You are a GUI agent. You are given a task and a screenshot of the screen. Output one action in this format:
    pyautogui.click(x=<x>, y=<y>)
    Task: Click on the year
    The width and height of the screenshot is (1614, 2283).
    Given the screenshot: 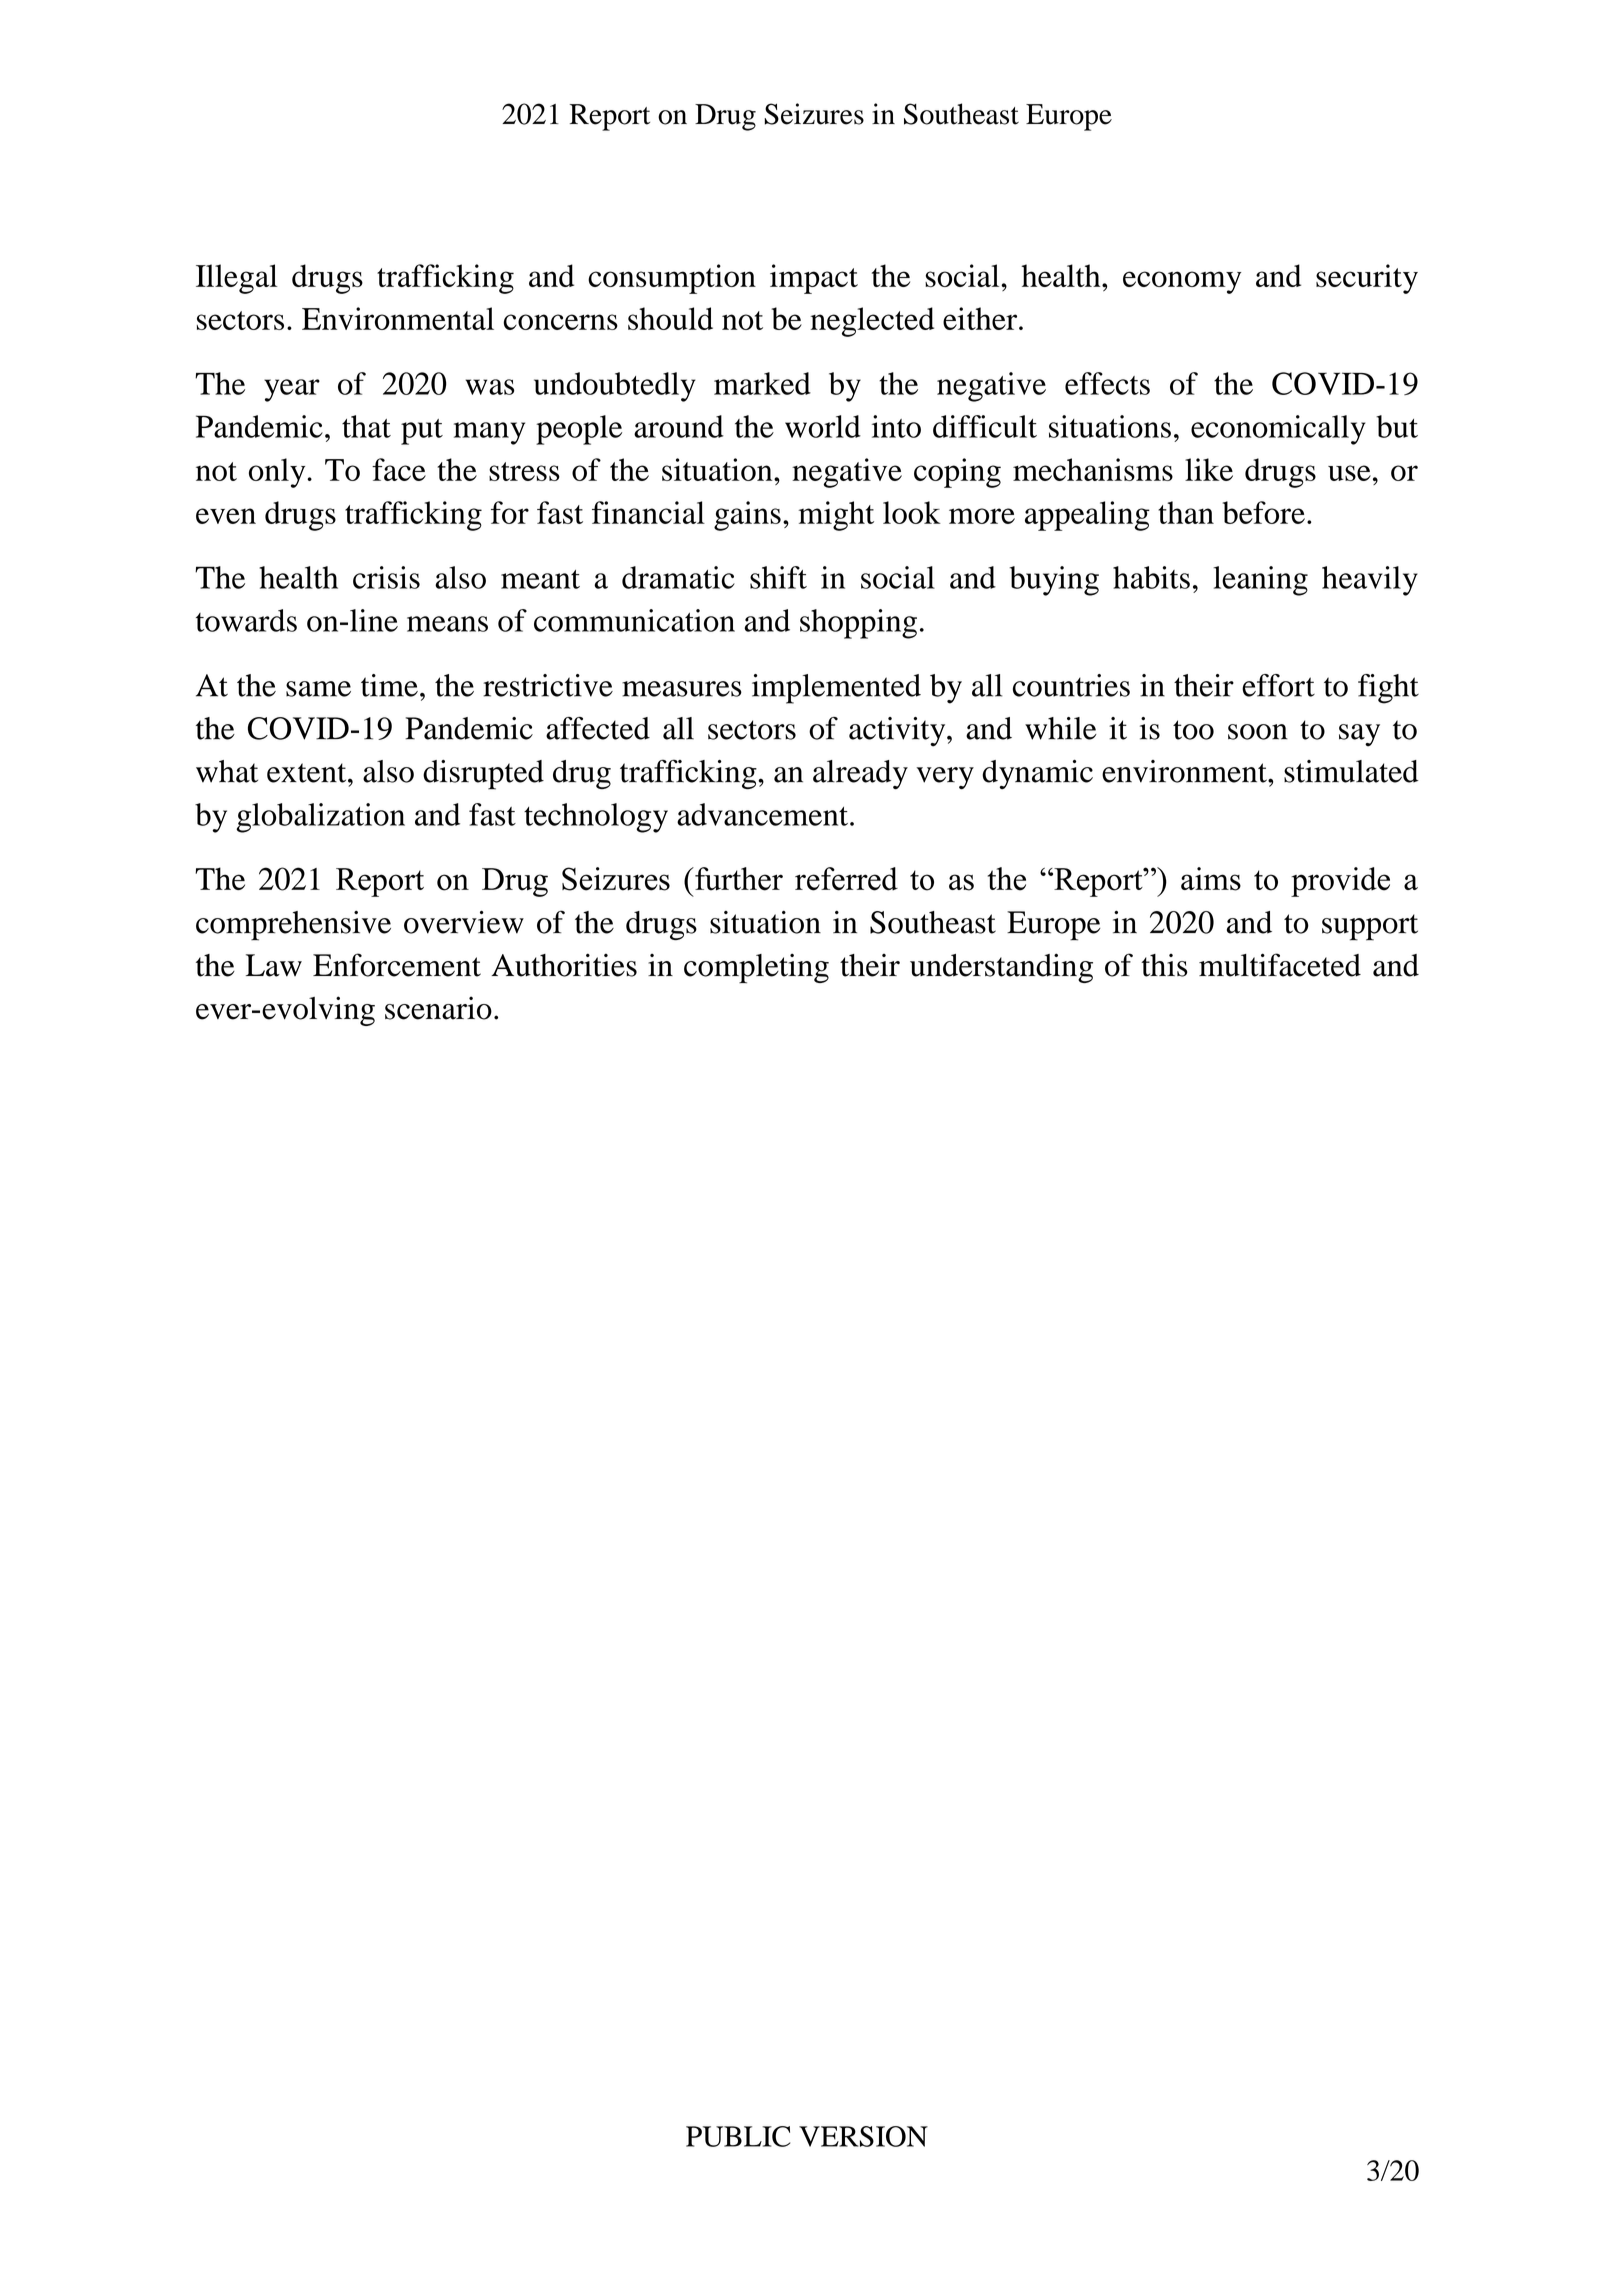 What is the action you would take?
    pyautogui.click(x=292, y=390)
